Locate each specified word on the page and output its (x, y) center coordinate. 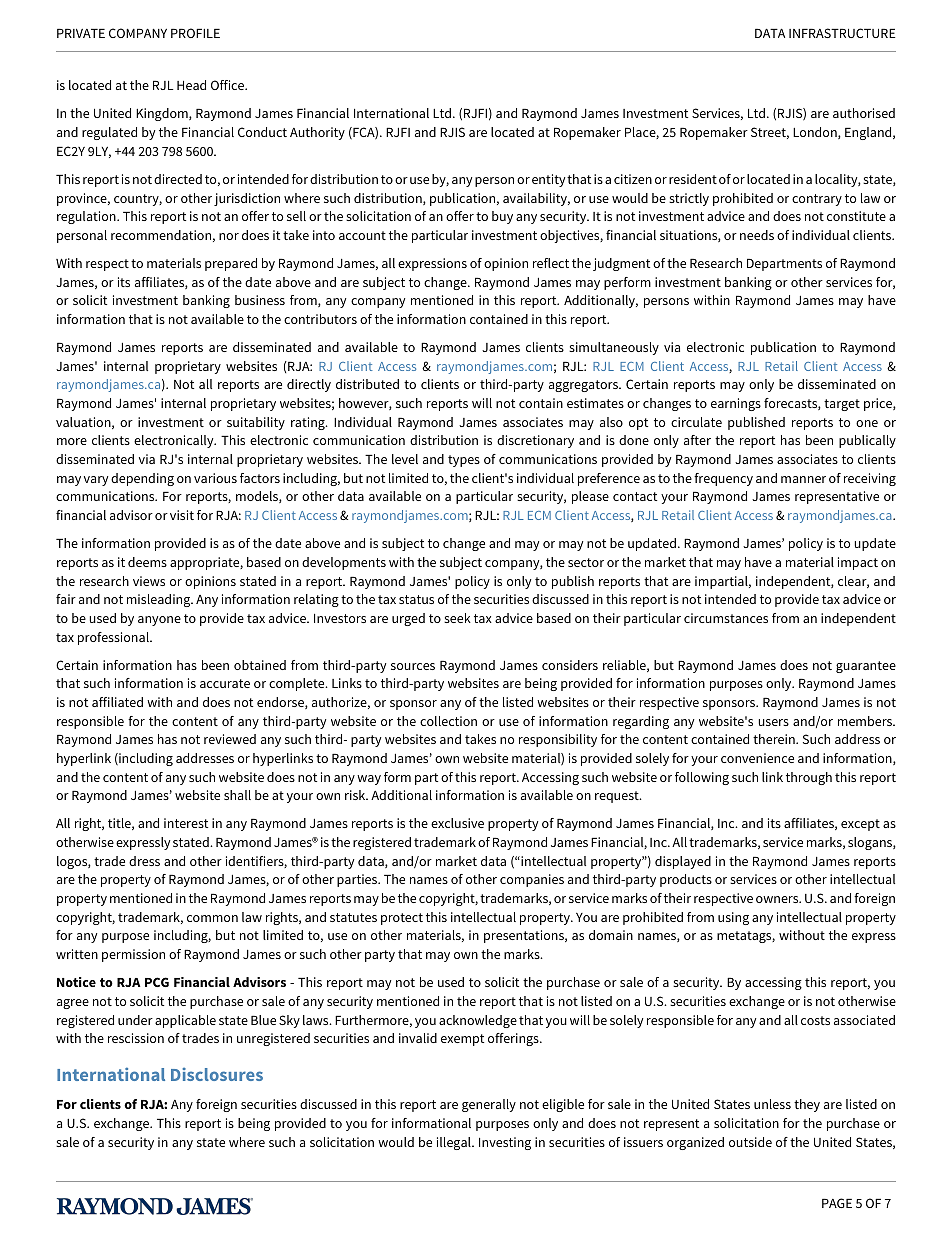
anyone (159, 621)
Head (191, 85)
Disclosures (217, 1074)
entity (548, 180)
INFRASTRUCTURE (842, 33)
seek (457, 618)
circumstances (726, 618)
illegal (455, 1143)
